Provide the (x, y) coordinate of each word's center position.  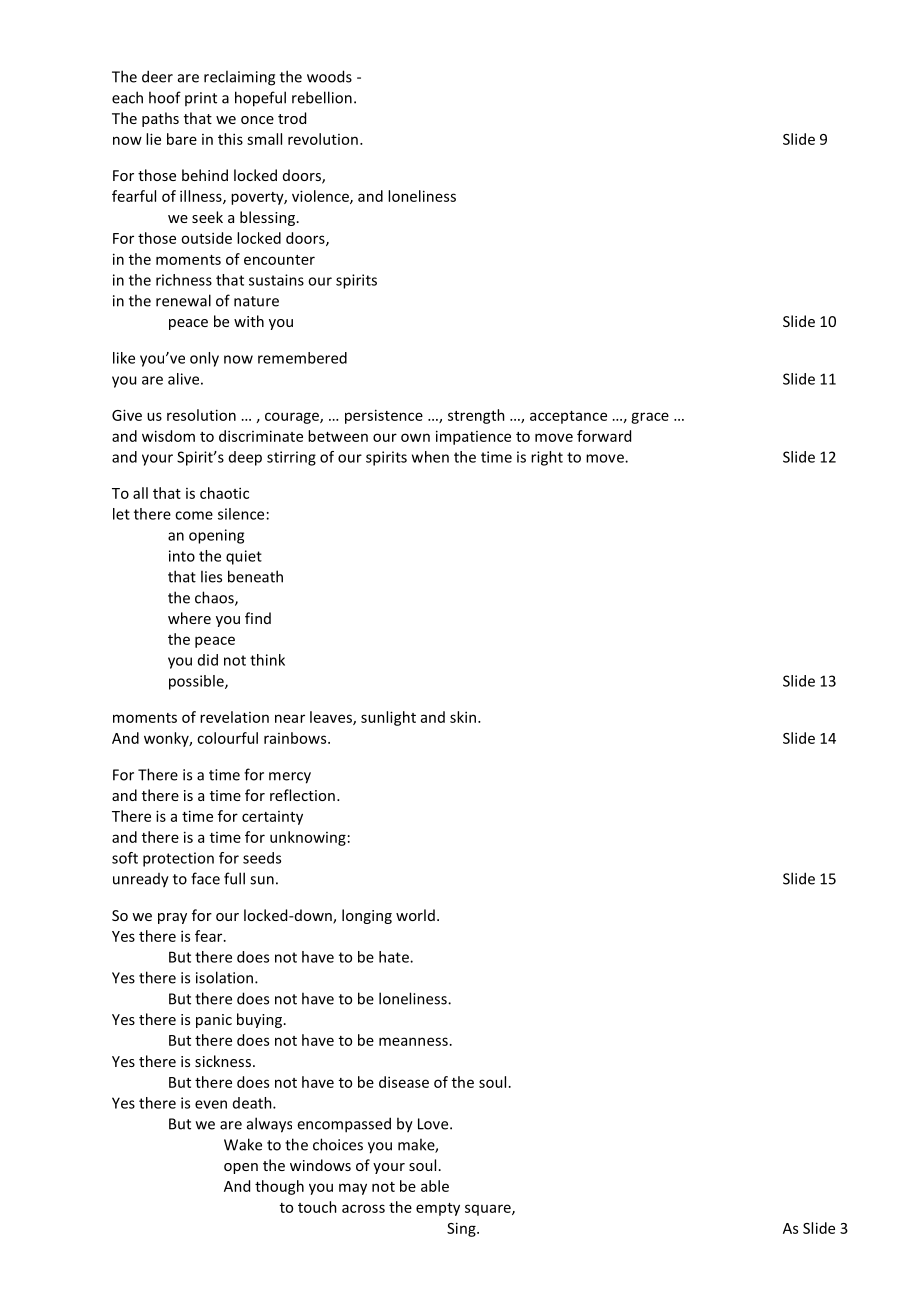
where (189, 618)
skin (464, 717)
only (204, 359)
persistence (384, 416)
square (489, 1210)
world (415, 915)
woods (329, 76)
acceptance (568, 417)
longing (367, 916)
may (353, 1189)
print (201, 99)
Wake (243, 1144)
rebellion (322, 97)
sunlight (388, 718)
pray (172, 918)
